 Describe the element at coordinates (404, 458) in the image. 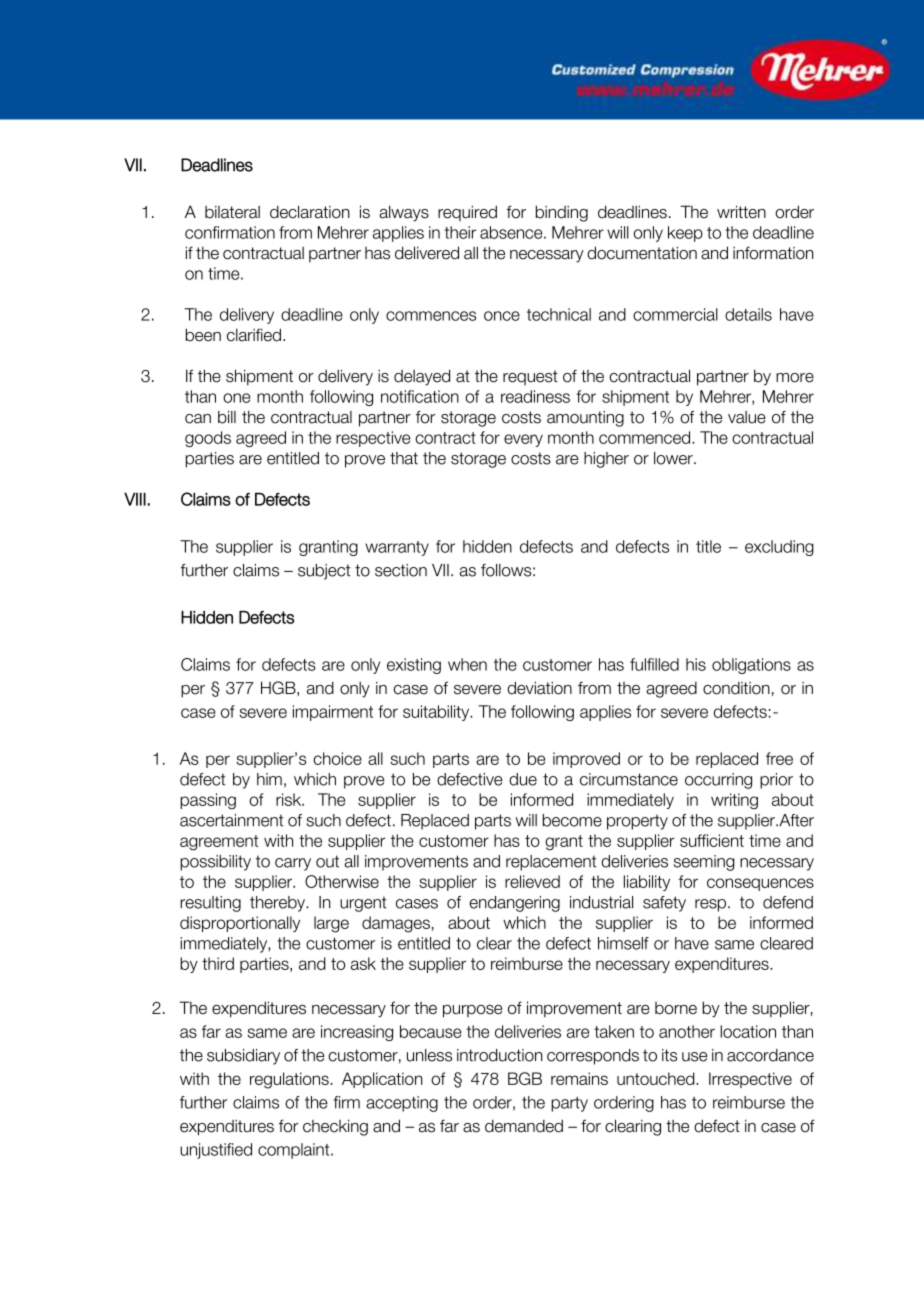

I see `that` at that location.
